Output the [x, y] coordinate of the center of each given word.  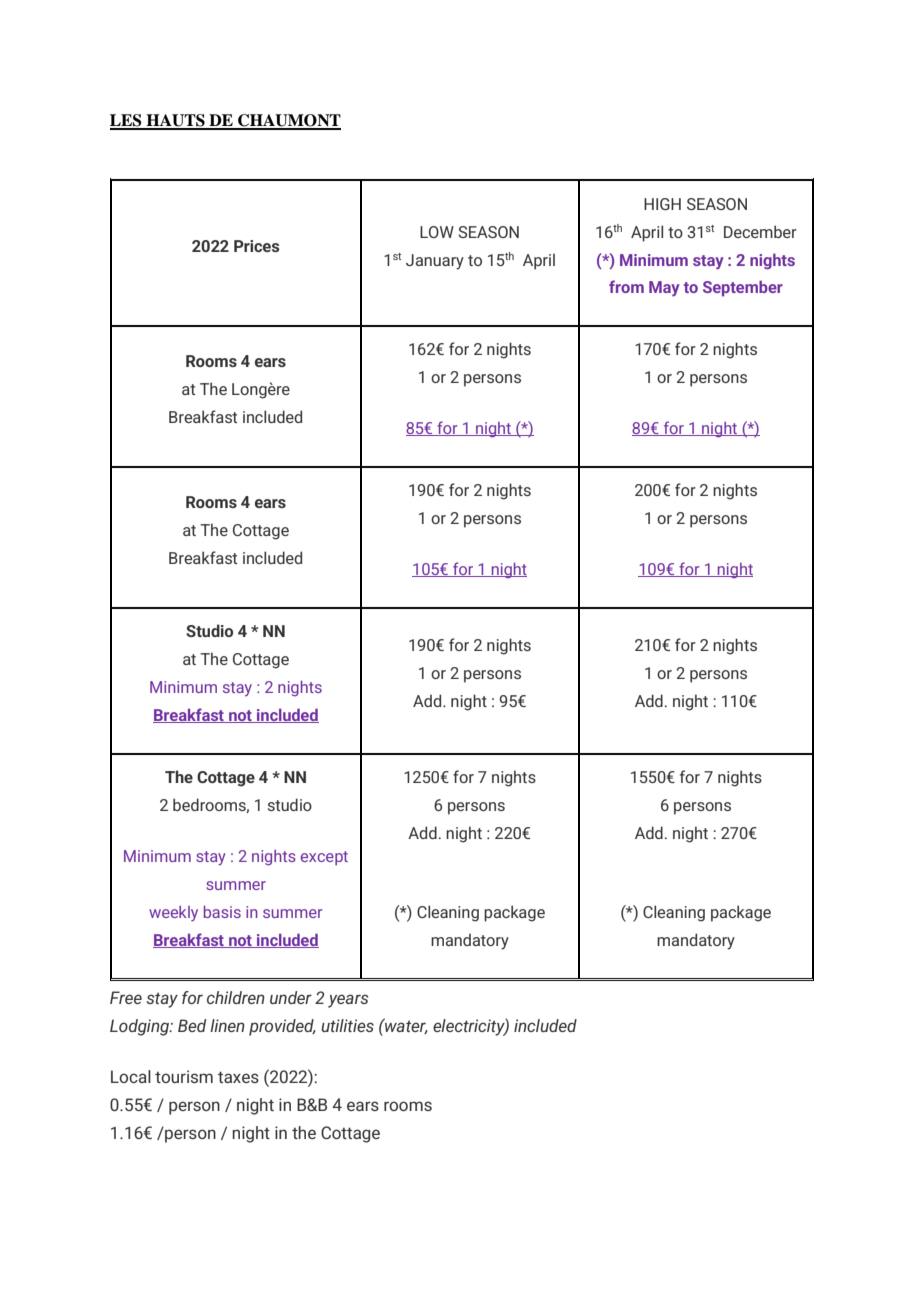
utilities [347, 1025]
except [324, 858]
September [743, 288]
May [664, 289]
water [405, 1026]
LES [127, 121]
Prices [256, 246]
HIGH [662, 204]
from [626, 286]
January [435, 262]
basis [222, 912]
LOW [437, 232]
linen [227, 1025]
